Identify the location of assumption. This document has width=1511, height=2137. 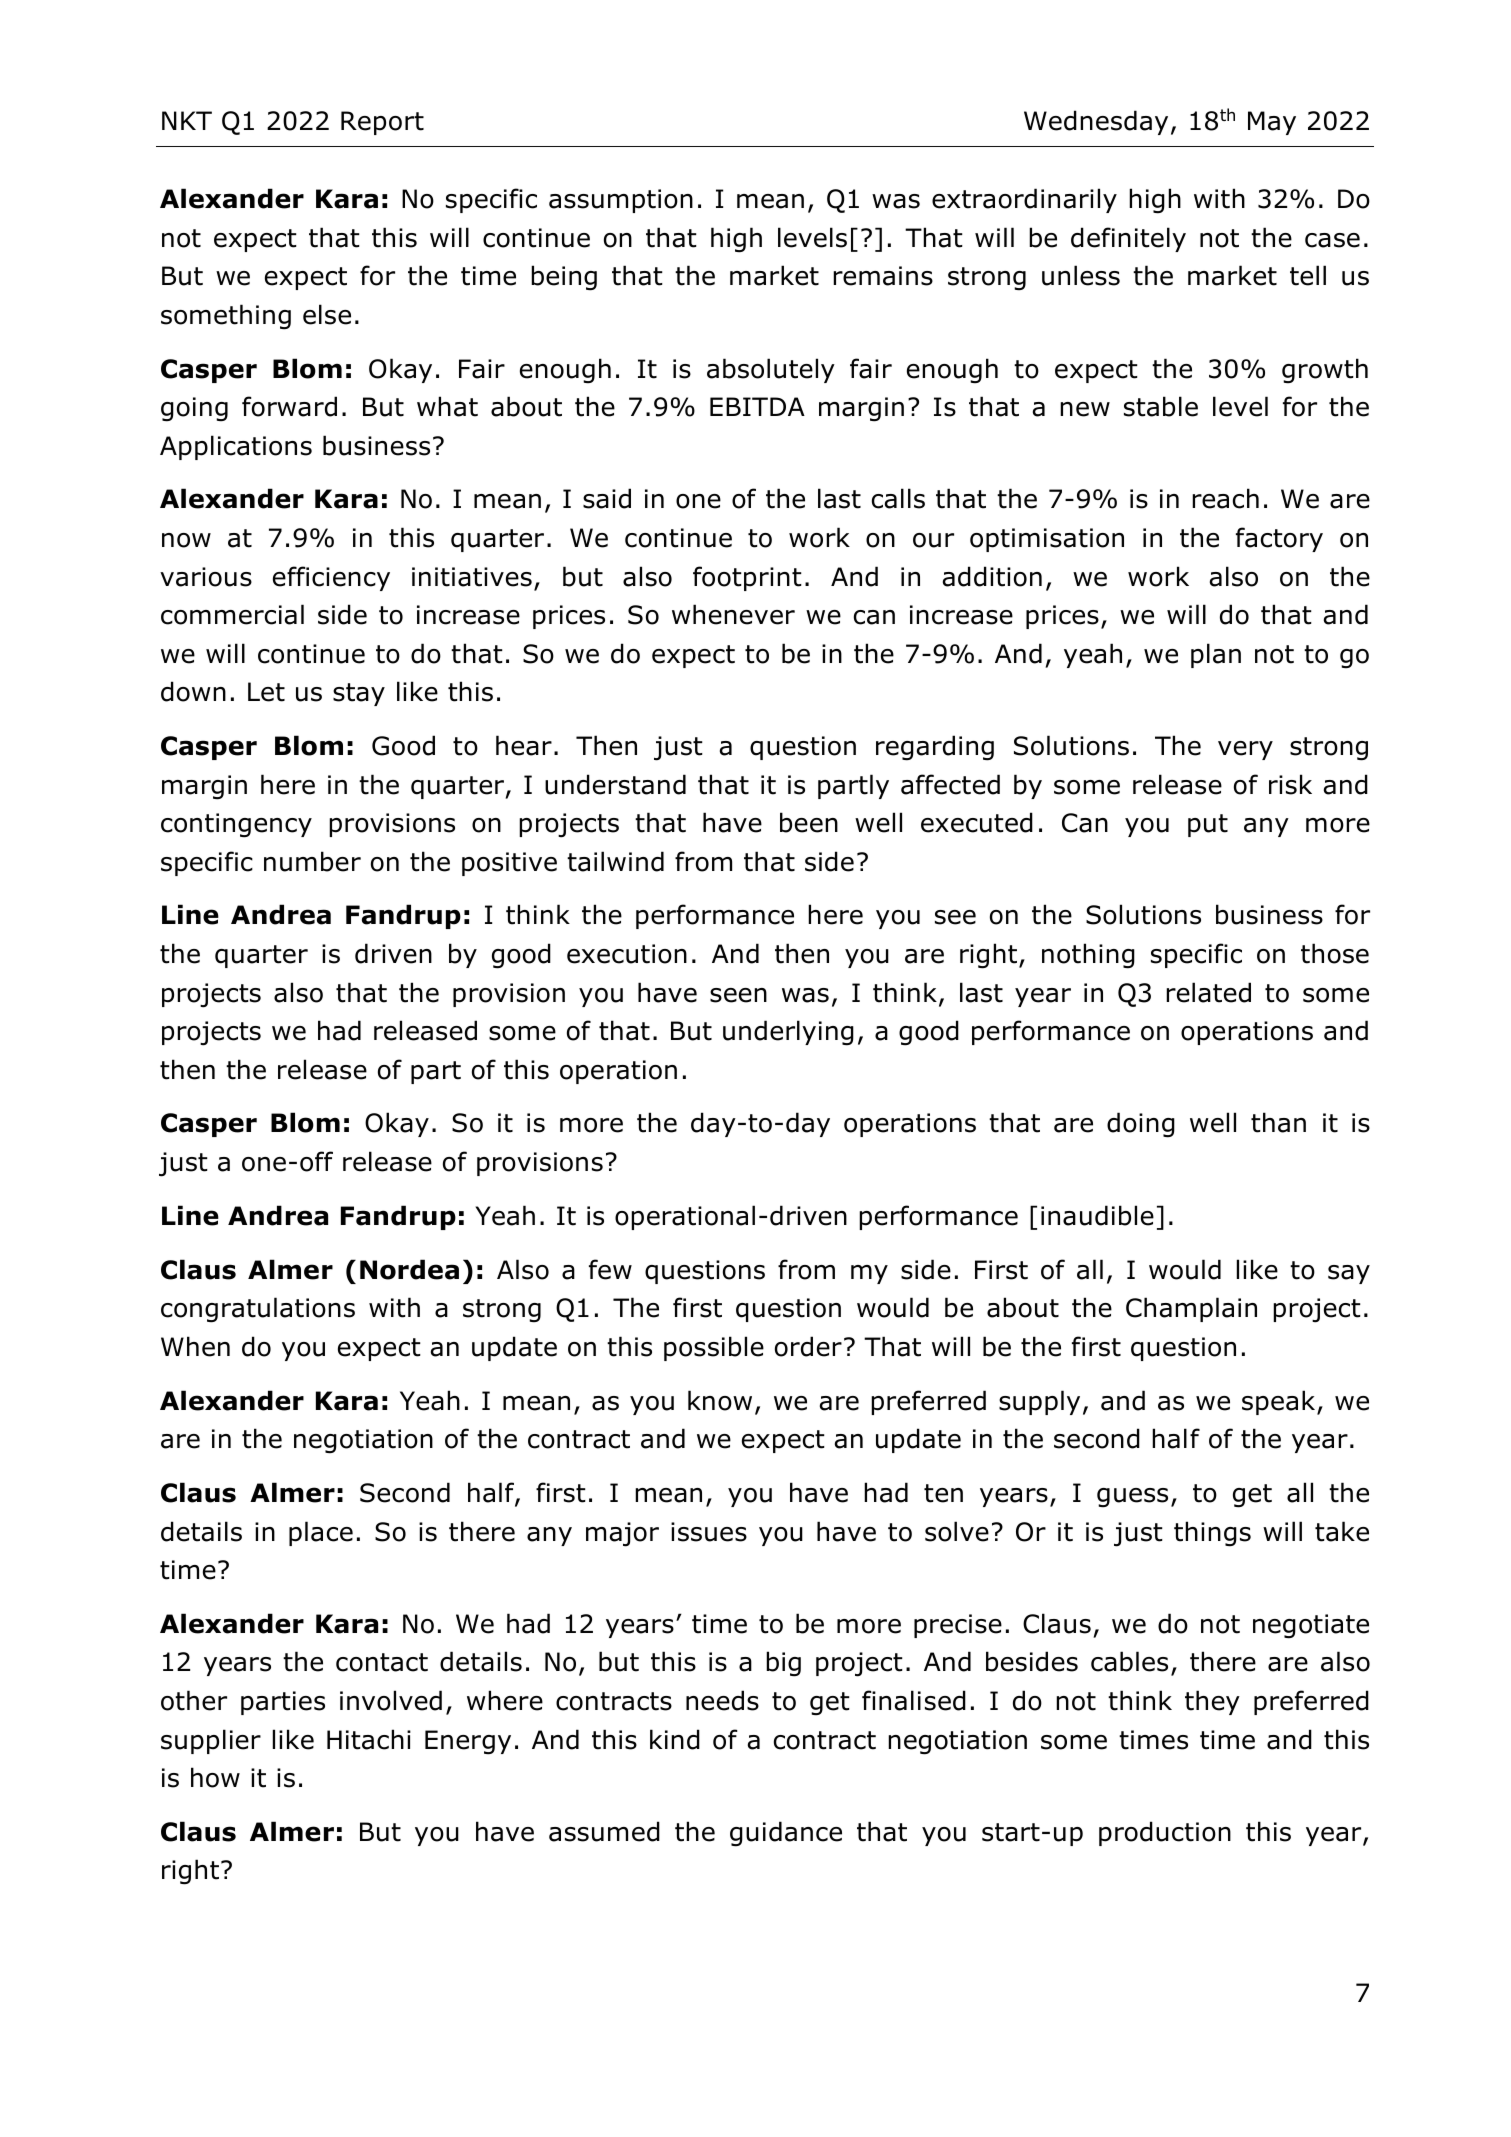
(621, 201).
